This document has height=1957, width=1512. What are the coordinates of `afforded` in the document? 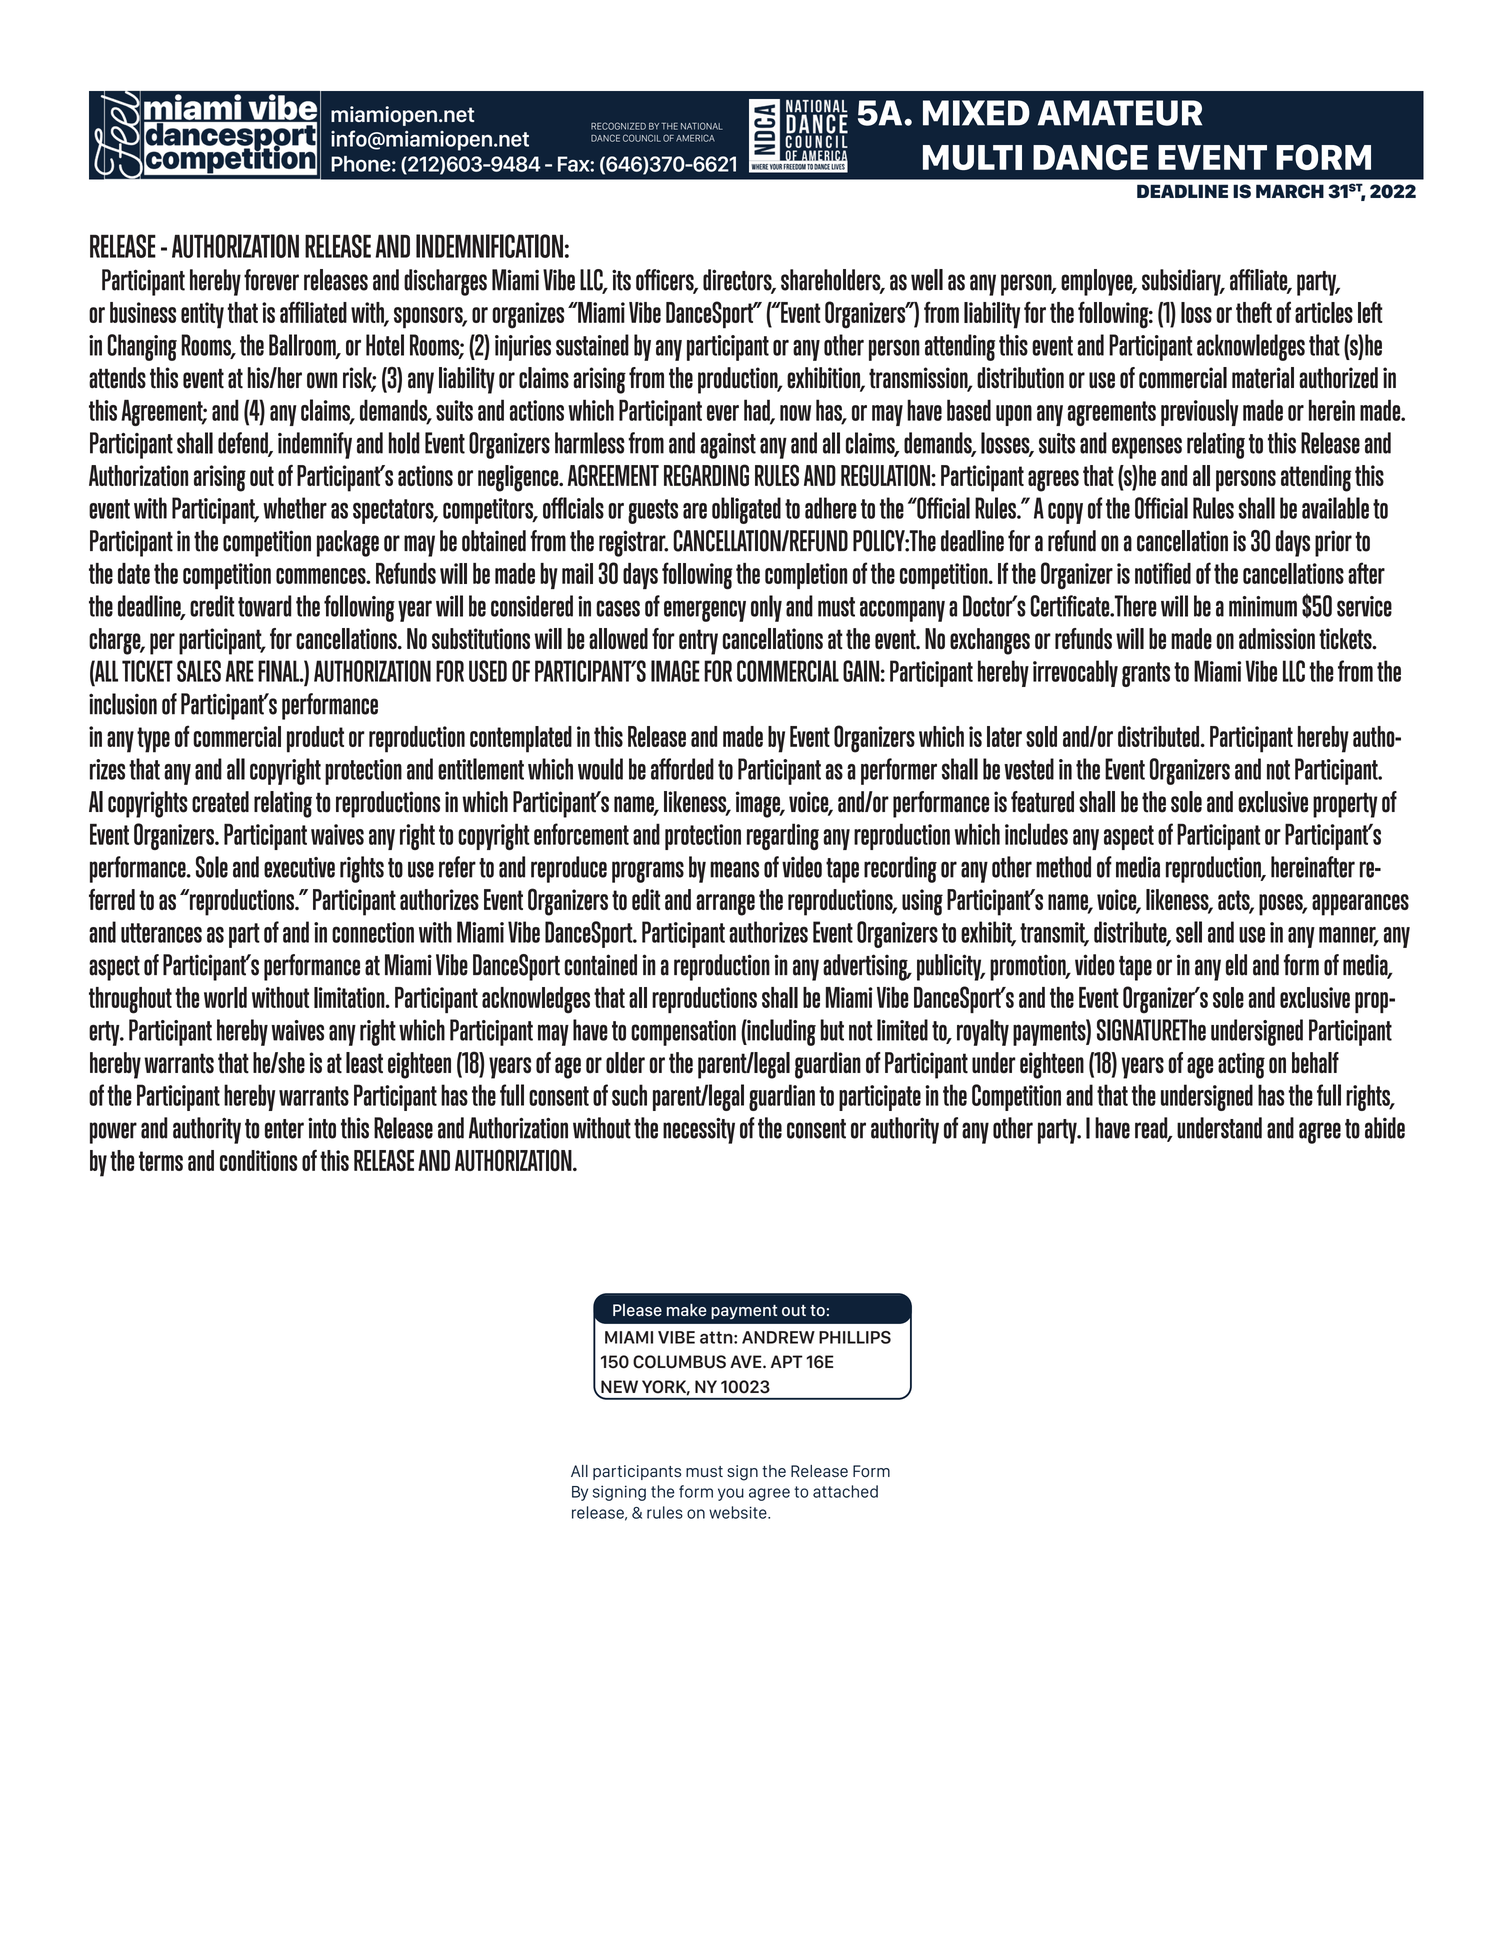 It's located at (682, 769).
